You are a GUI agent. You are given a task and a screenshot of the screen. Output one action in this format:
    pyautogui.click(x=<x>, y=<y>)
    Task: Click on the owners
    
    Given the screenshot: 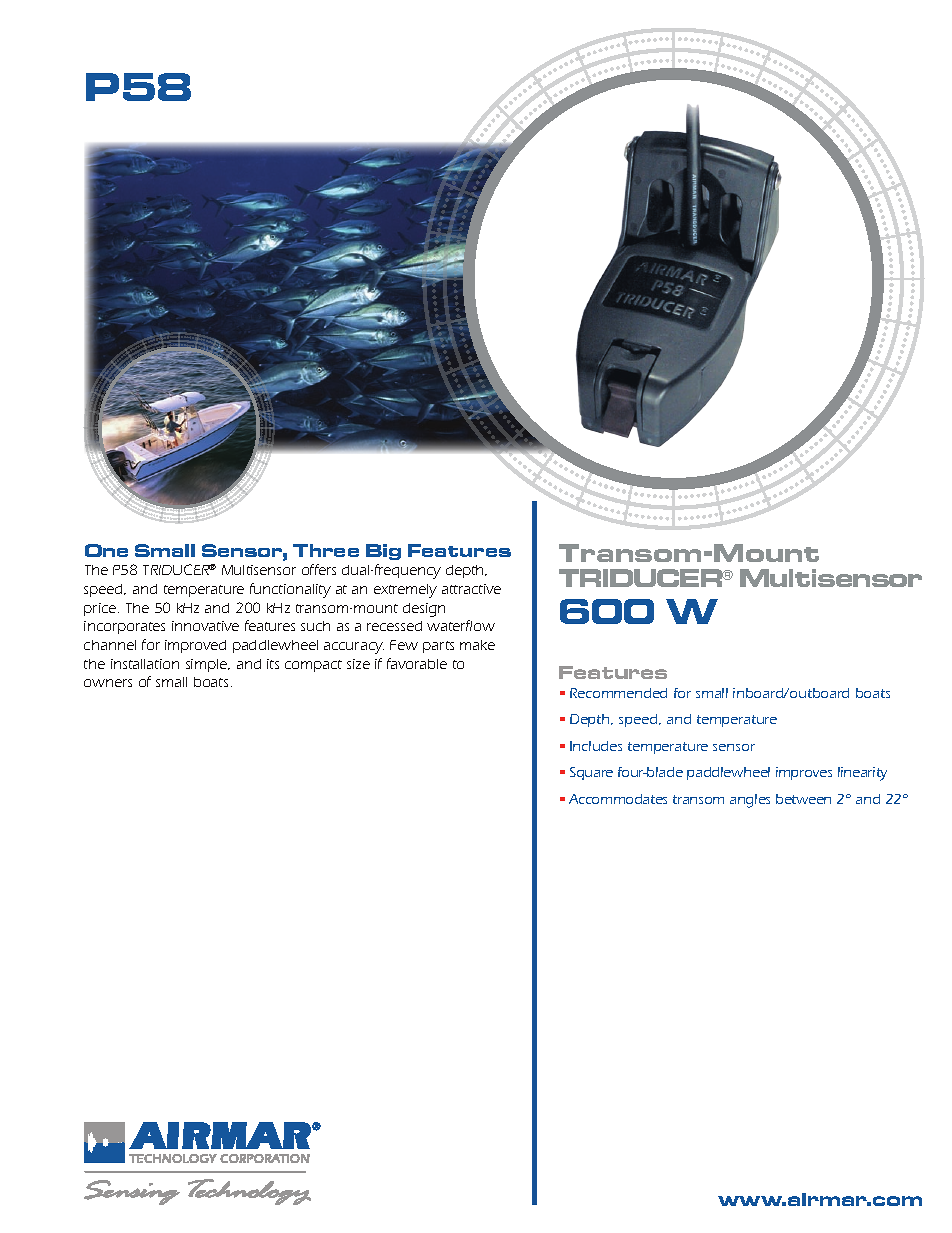 What is the action you would take?
    pyautogui.click(x=108, y=683)
